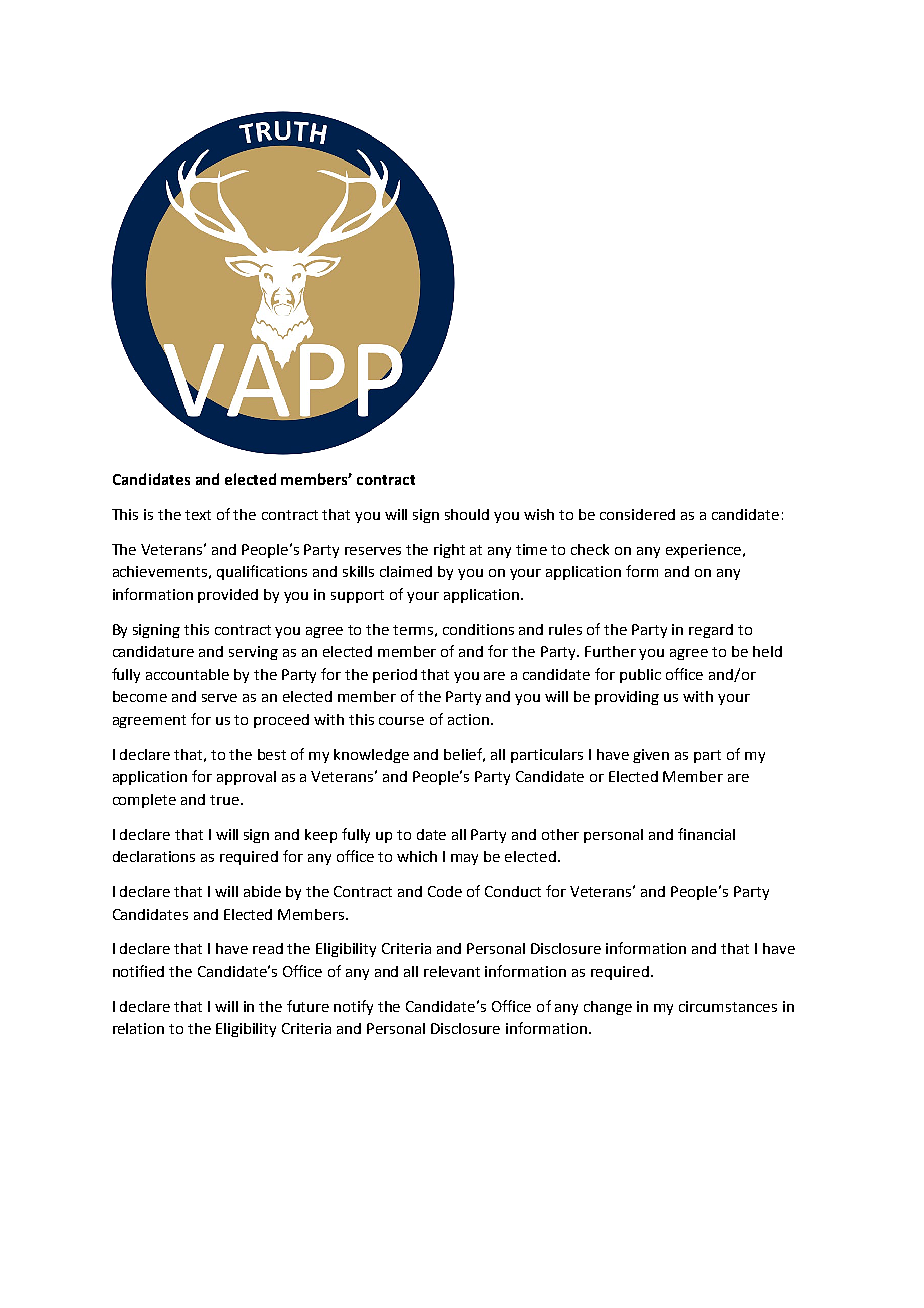 The image size is (924, 1308). Describe the element at coordinates (640, 676) in the image. I see `public` at that location.
